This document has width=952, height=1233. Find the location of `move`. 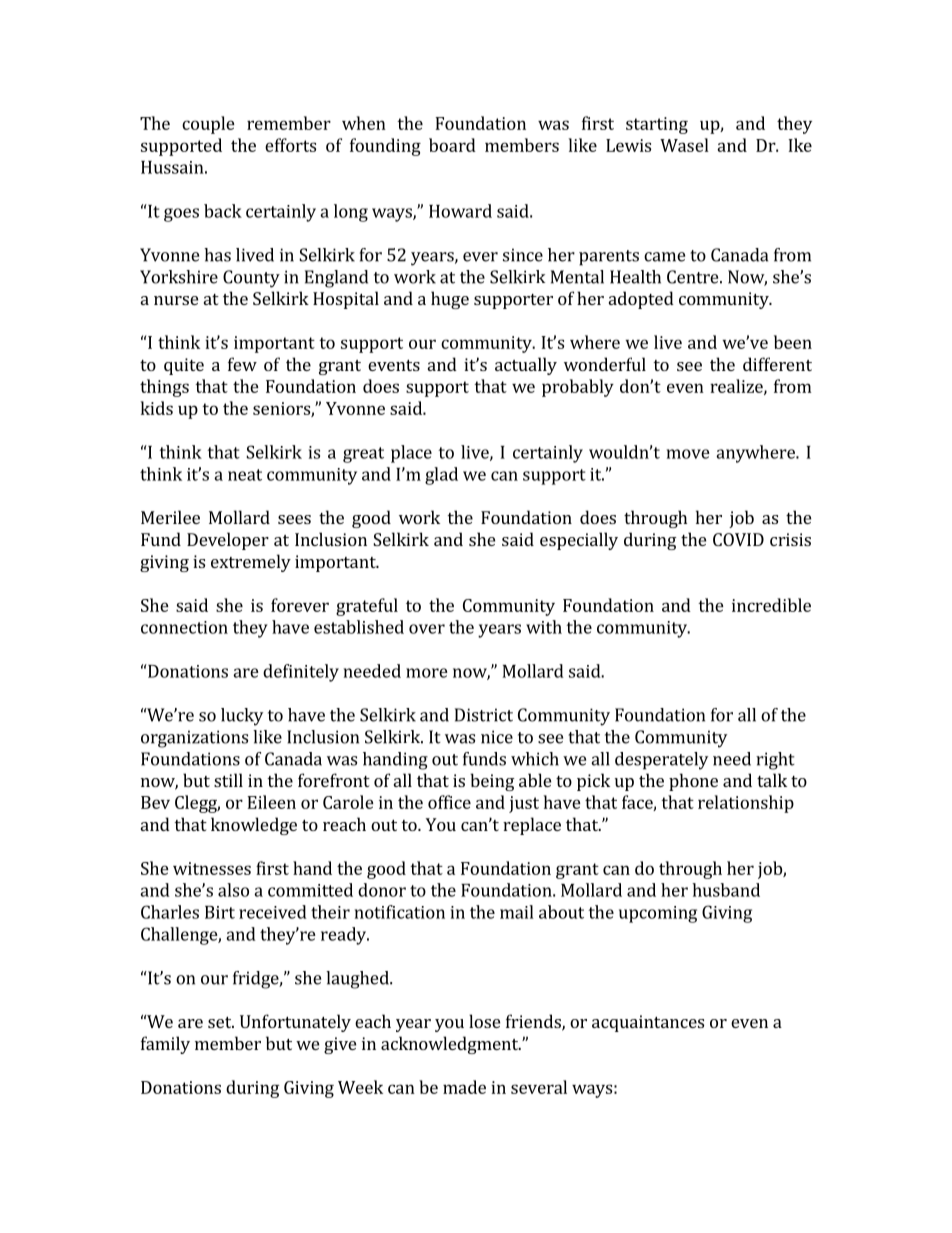

move is located at coordinates (688, 454).
